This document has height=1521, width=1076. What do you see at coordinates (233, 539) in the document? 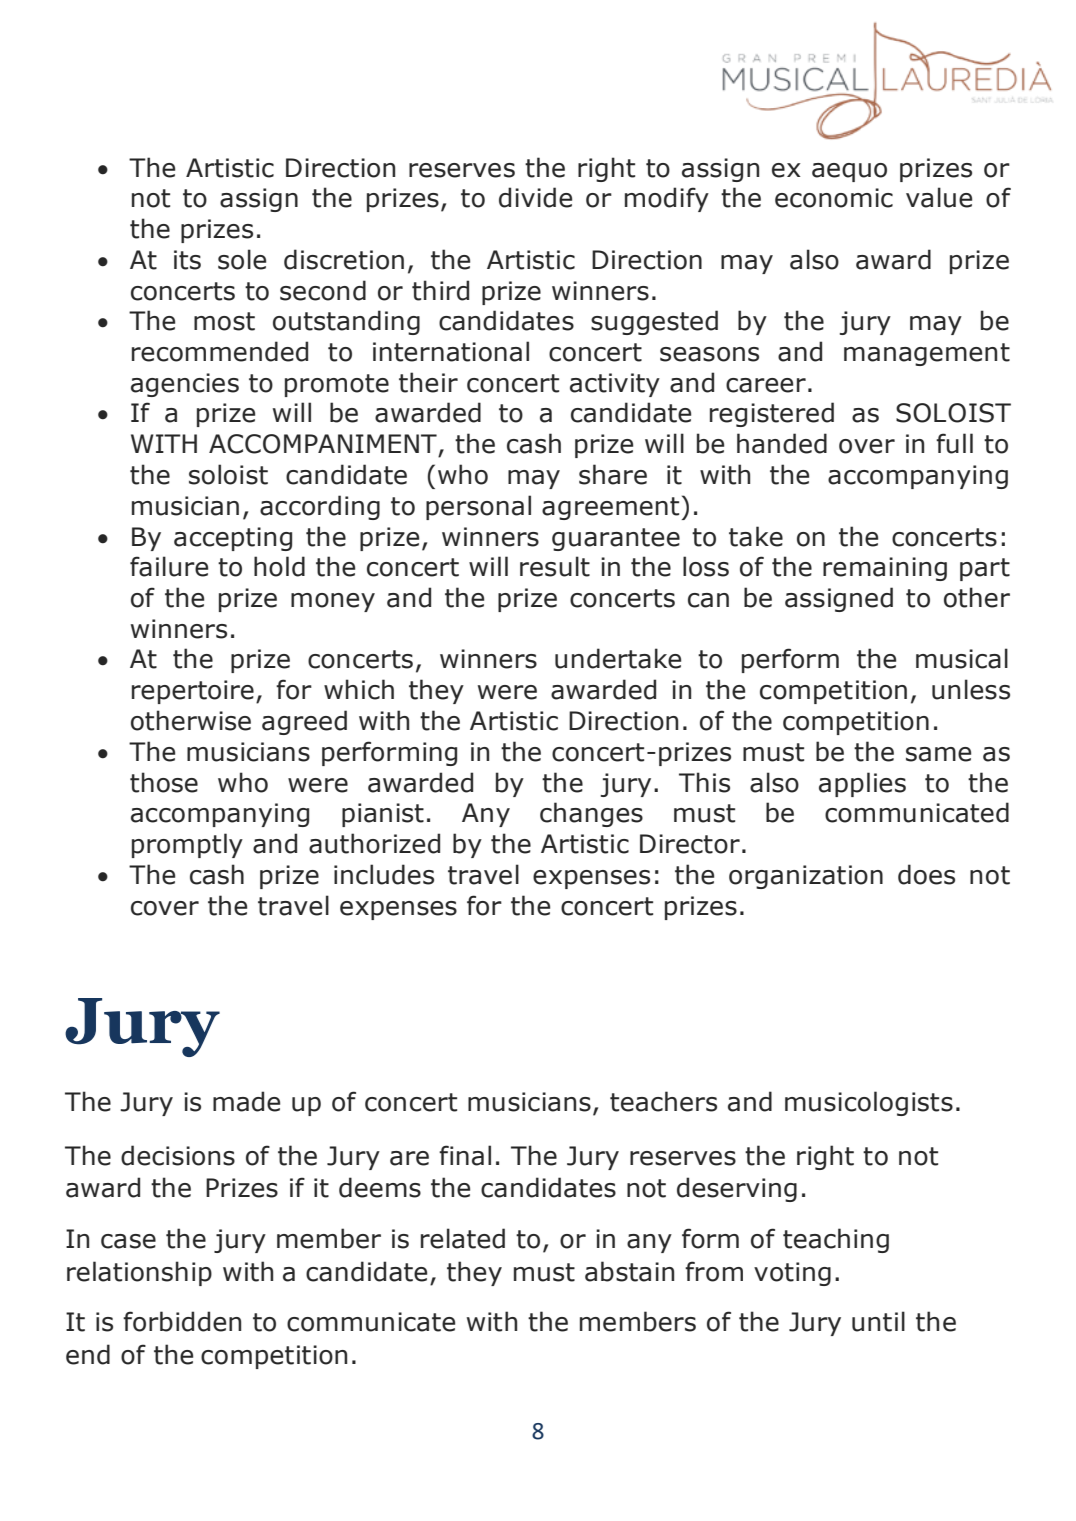
I see `accepting` at bounding box center [233, 539].
